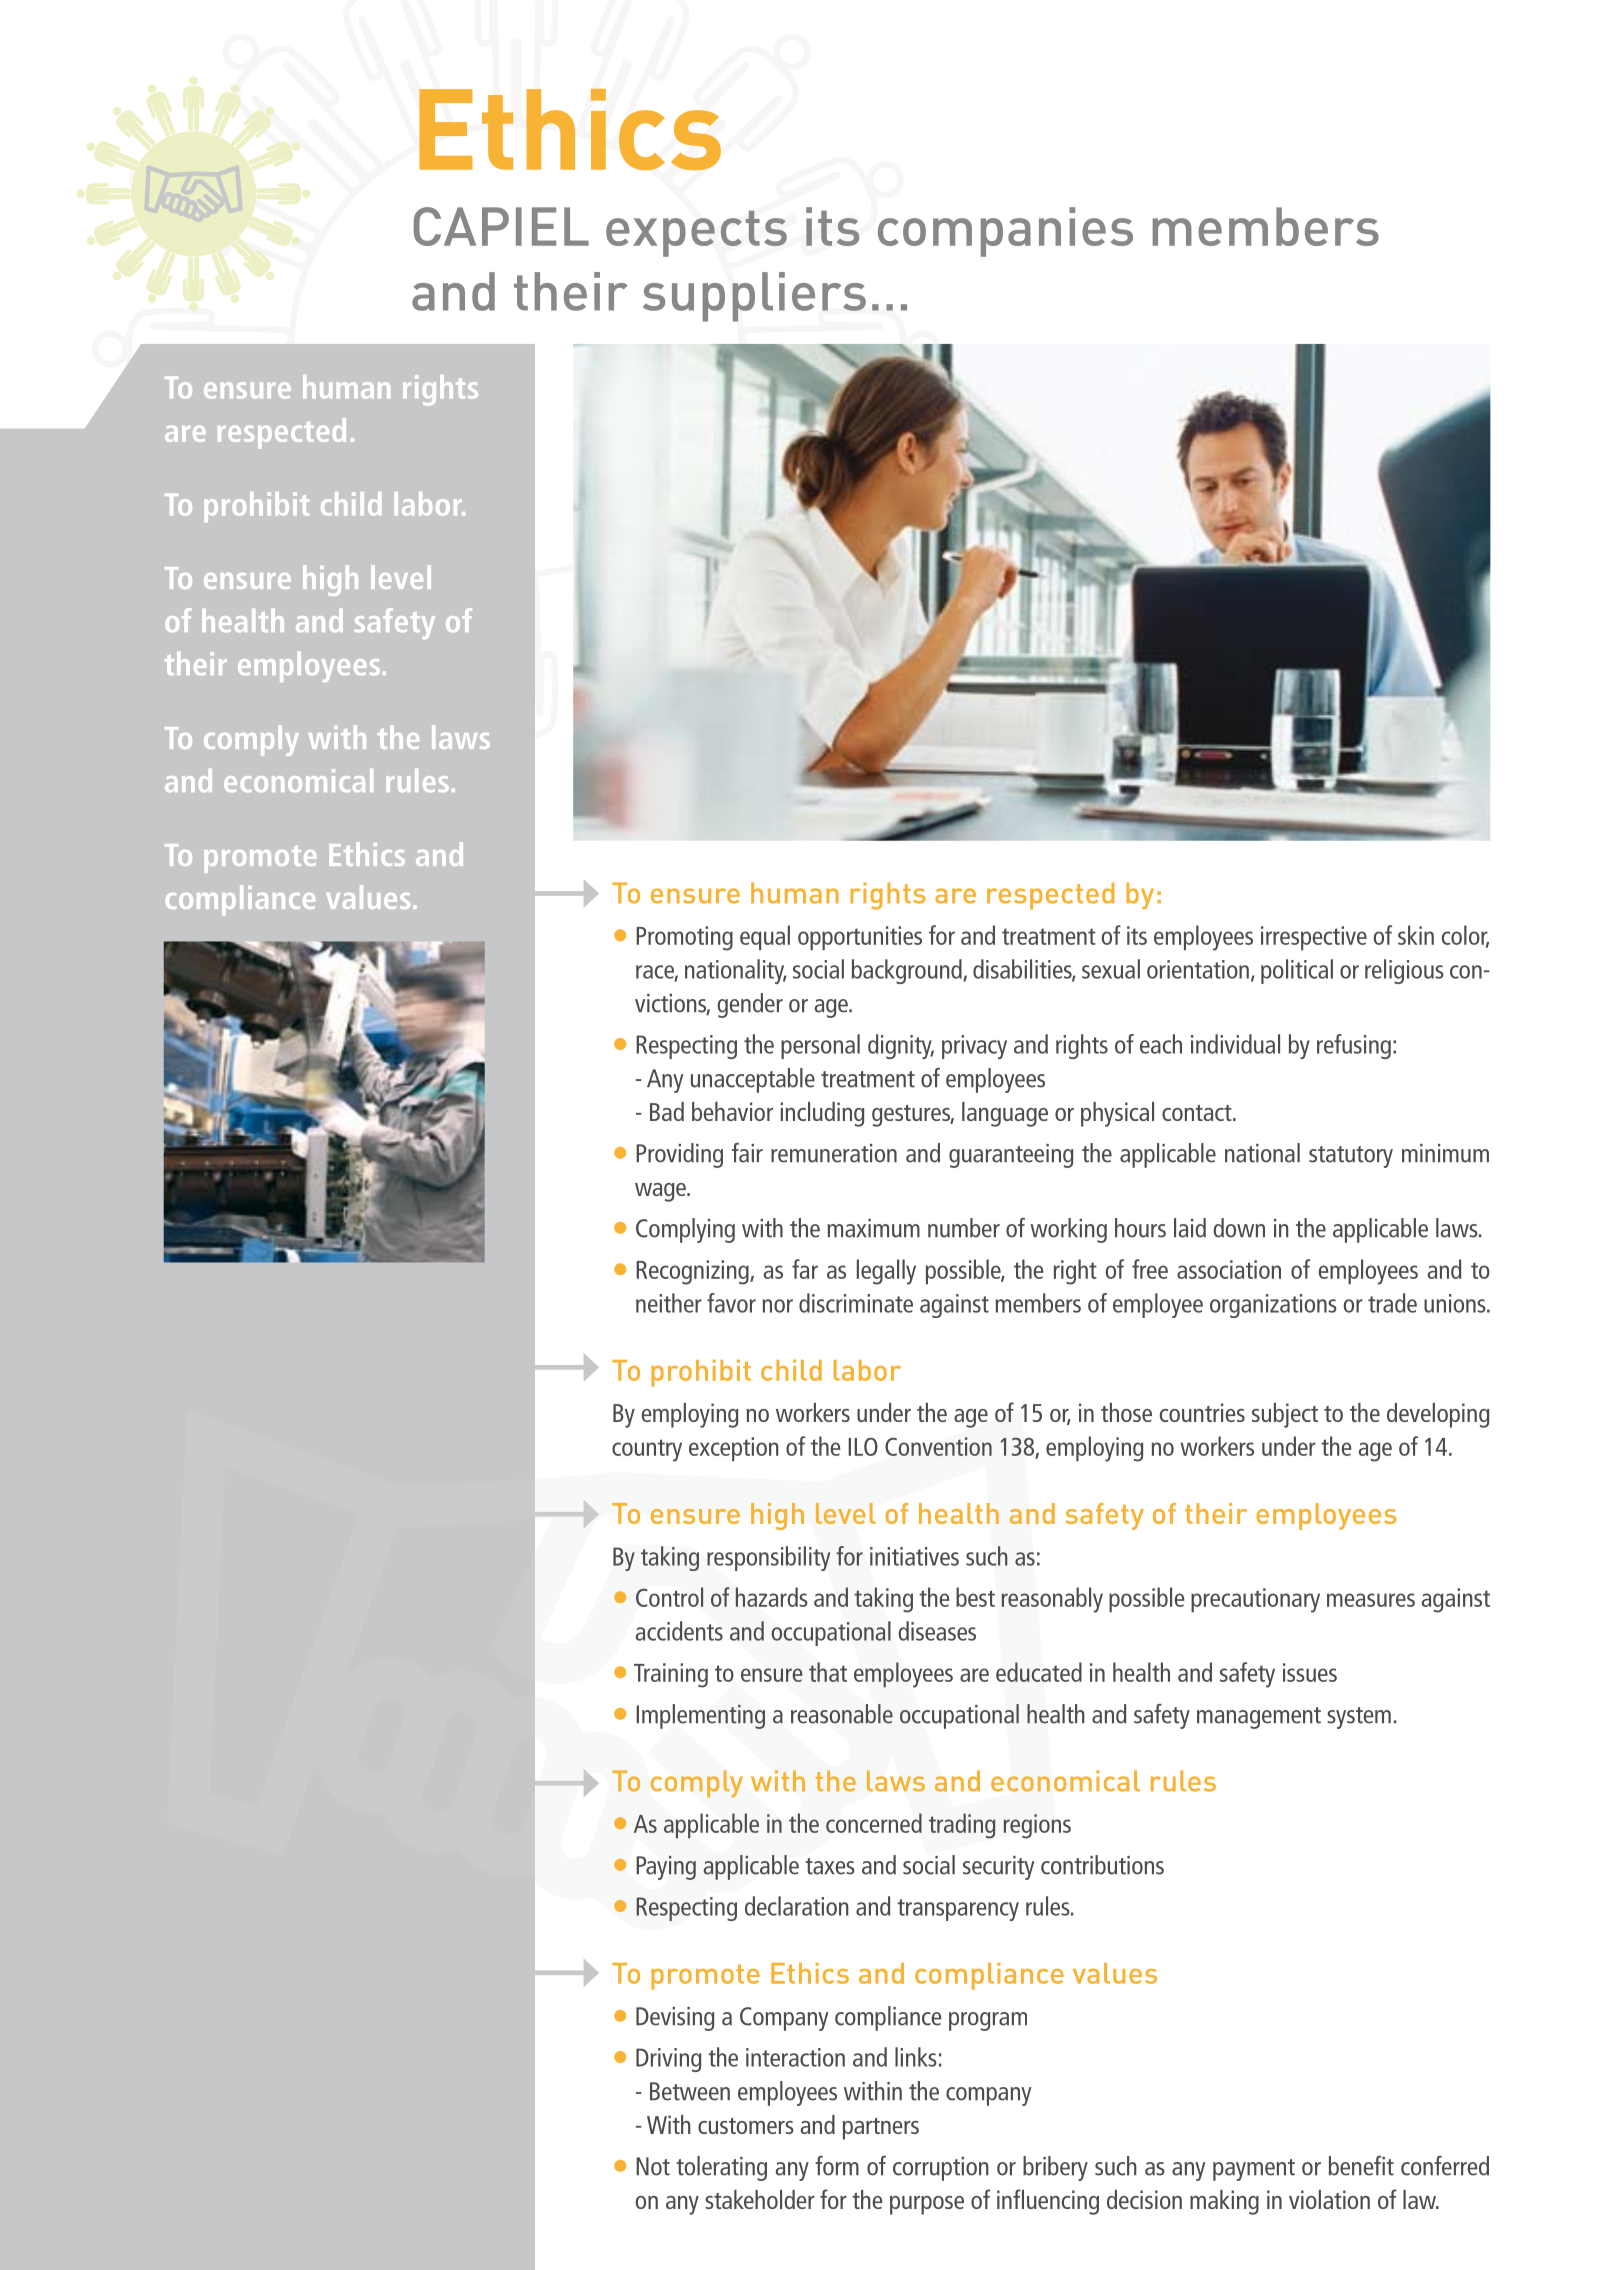 The height and width of the image is (2270, 1605). What do you see at coordinates (746, 2126) in the image?
I see `customers` at bounding box center [746, 2126].
